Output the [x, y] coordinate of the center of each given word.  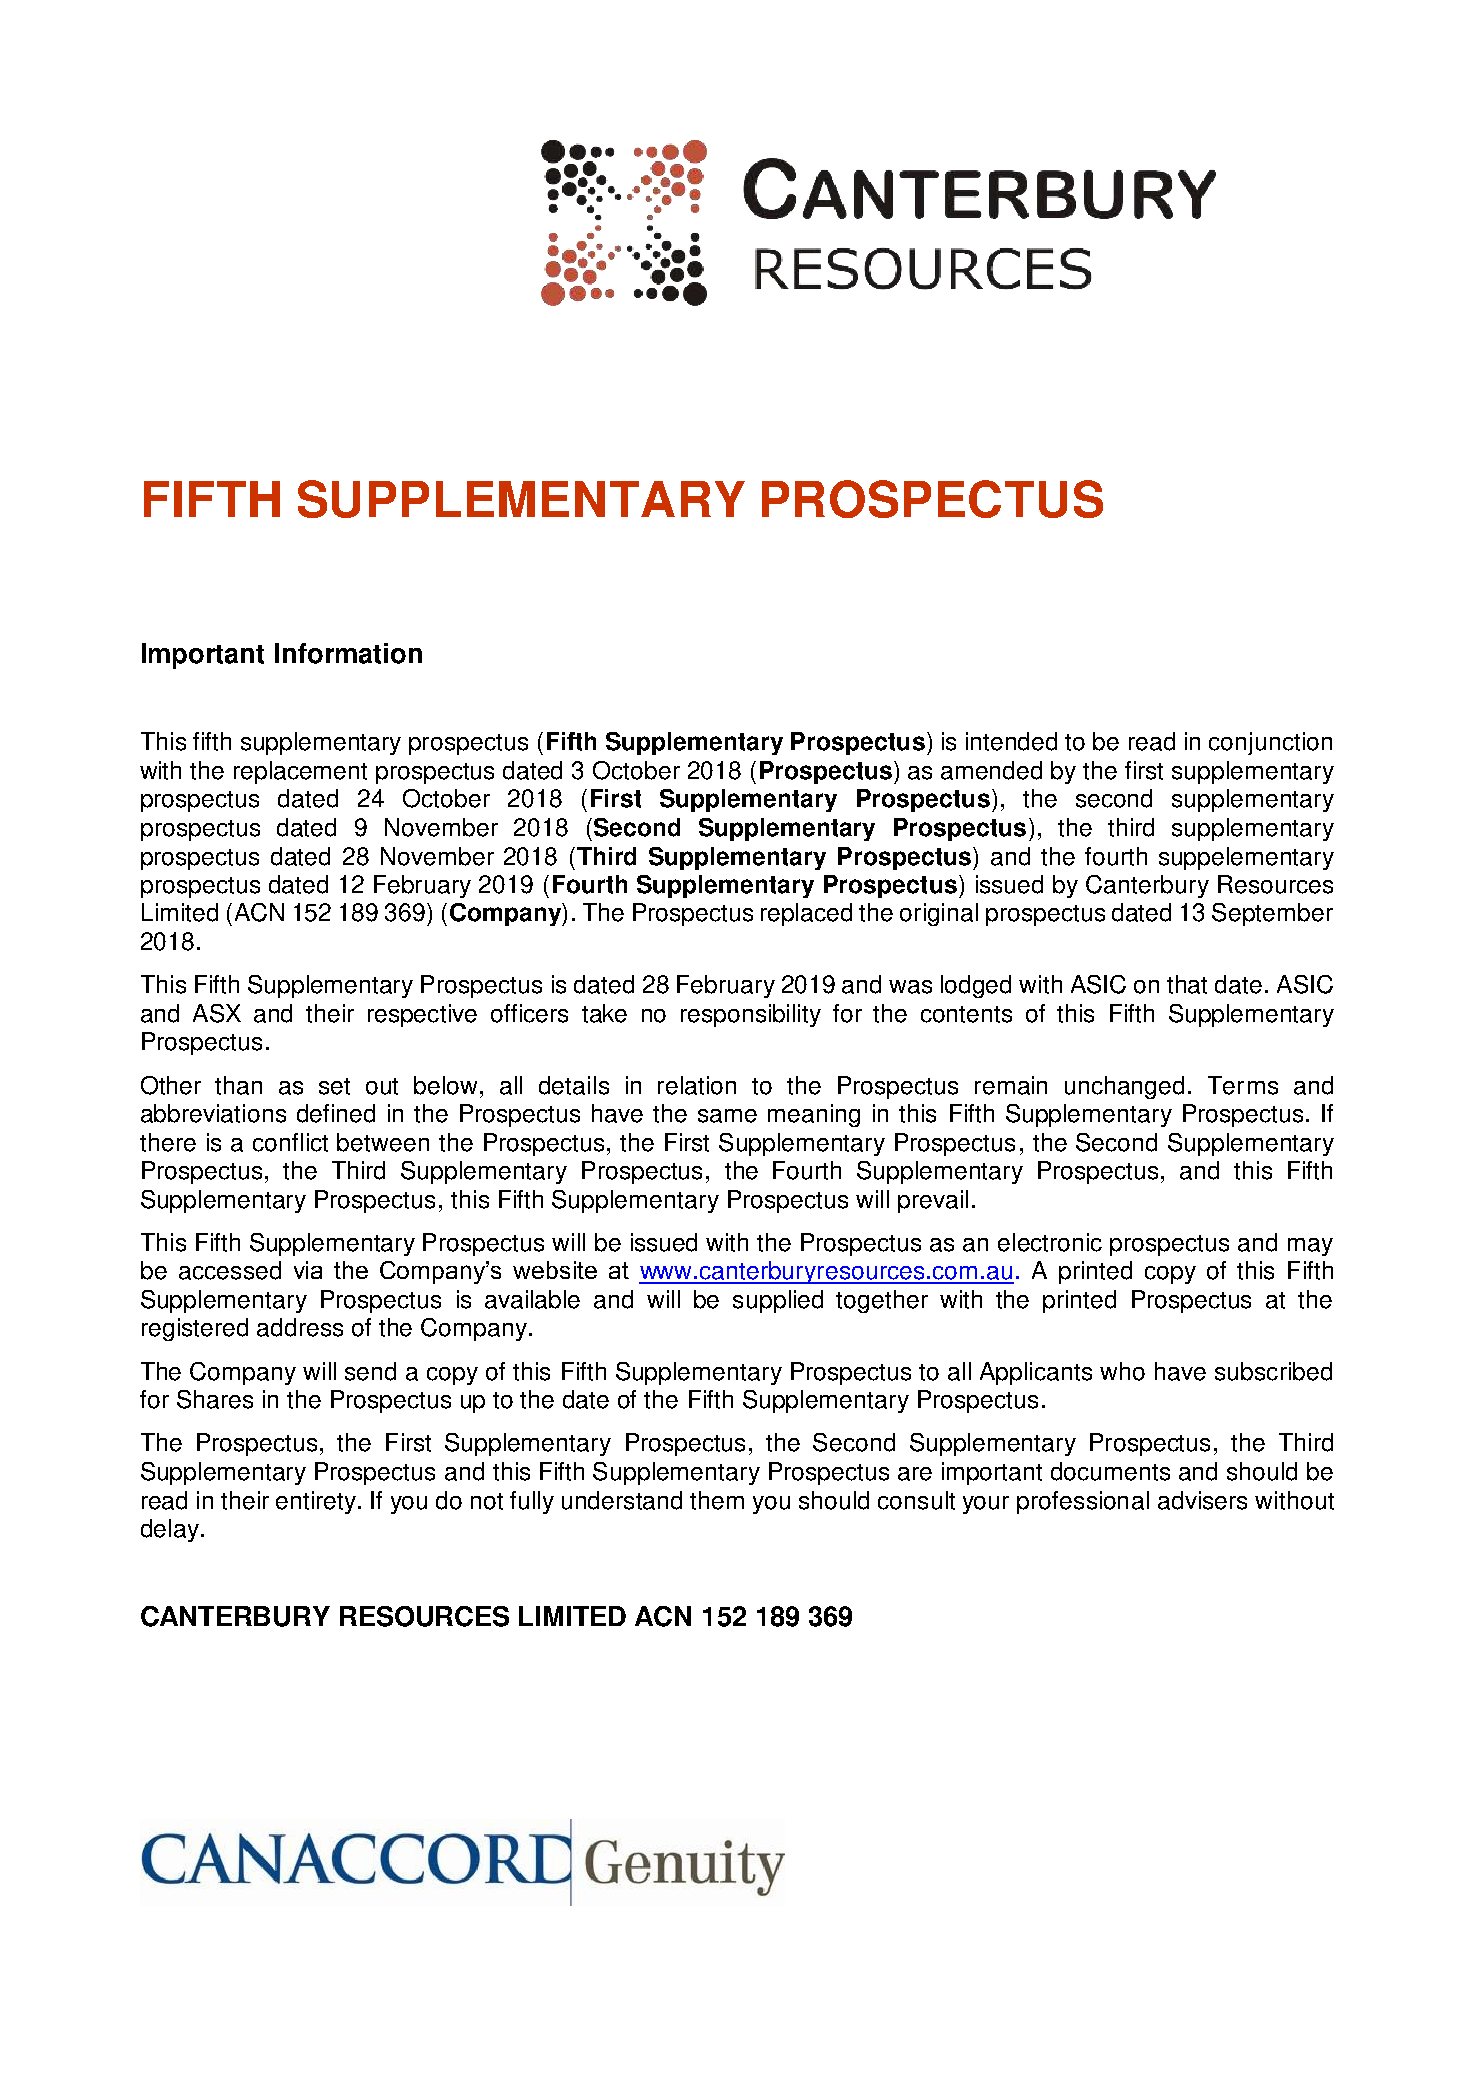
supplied [778, 1301]
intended [1011, 741]
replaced [806, 914]
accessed [230, 1270]
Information [348, 653]
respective [422, 1015]
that [1187, 984]
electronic [1050, 1242]
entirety [317, 1502]
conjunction [1270, 743]
